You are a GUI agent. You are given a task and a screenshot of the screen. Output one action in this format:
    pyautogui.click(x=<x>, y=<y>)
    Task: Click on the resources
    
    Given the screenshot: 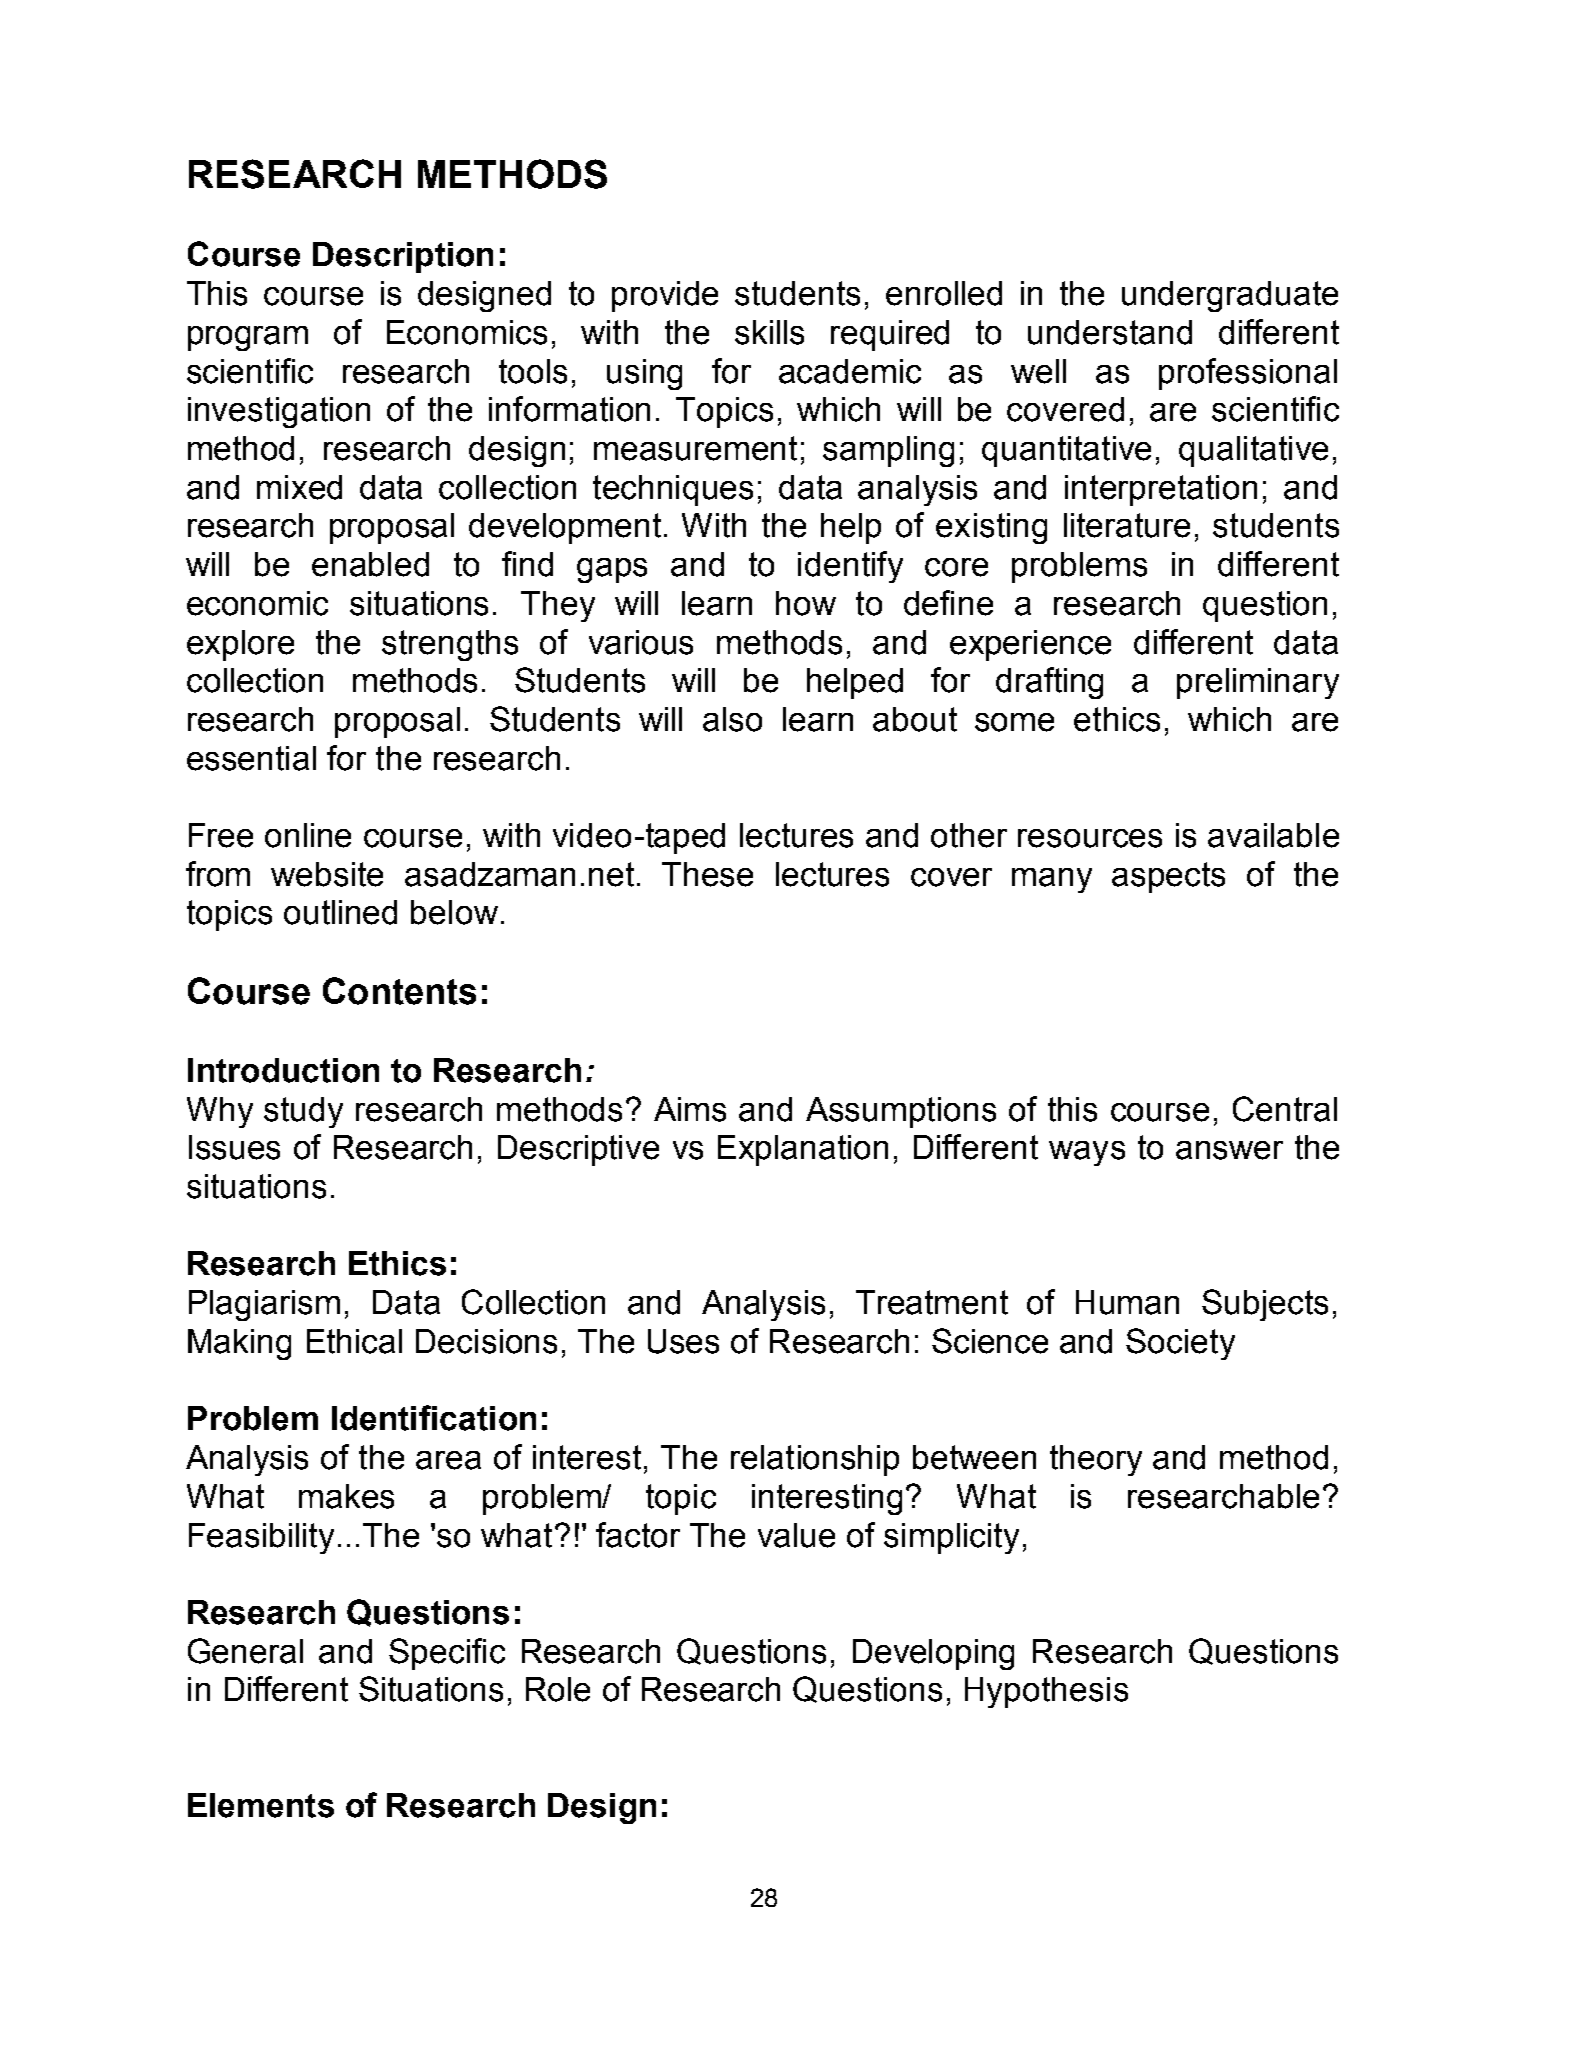 What is the action you would take?
    pyautogui.click(x=1090, y=838)
